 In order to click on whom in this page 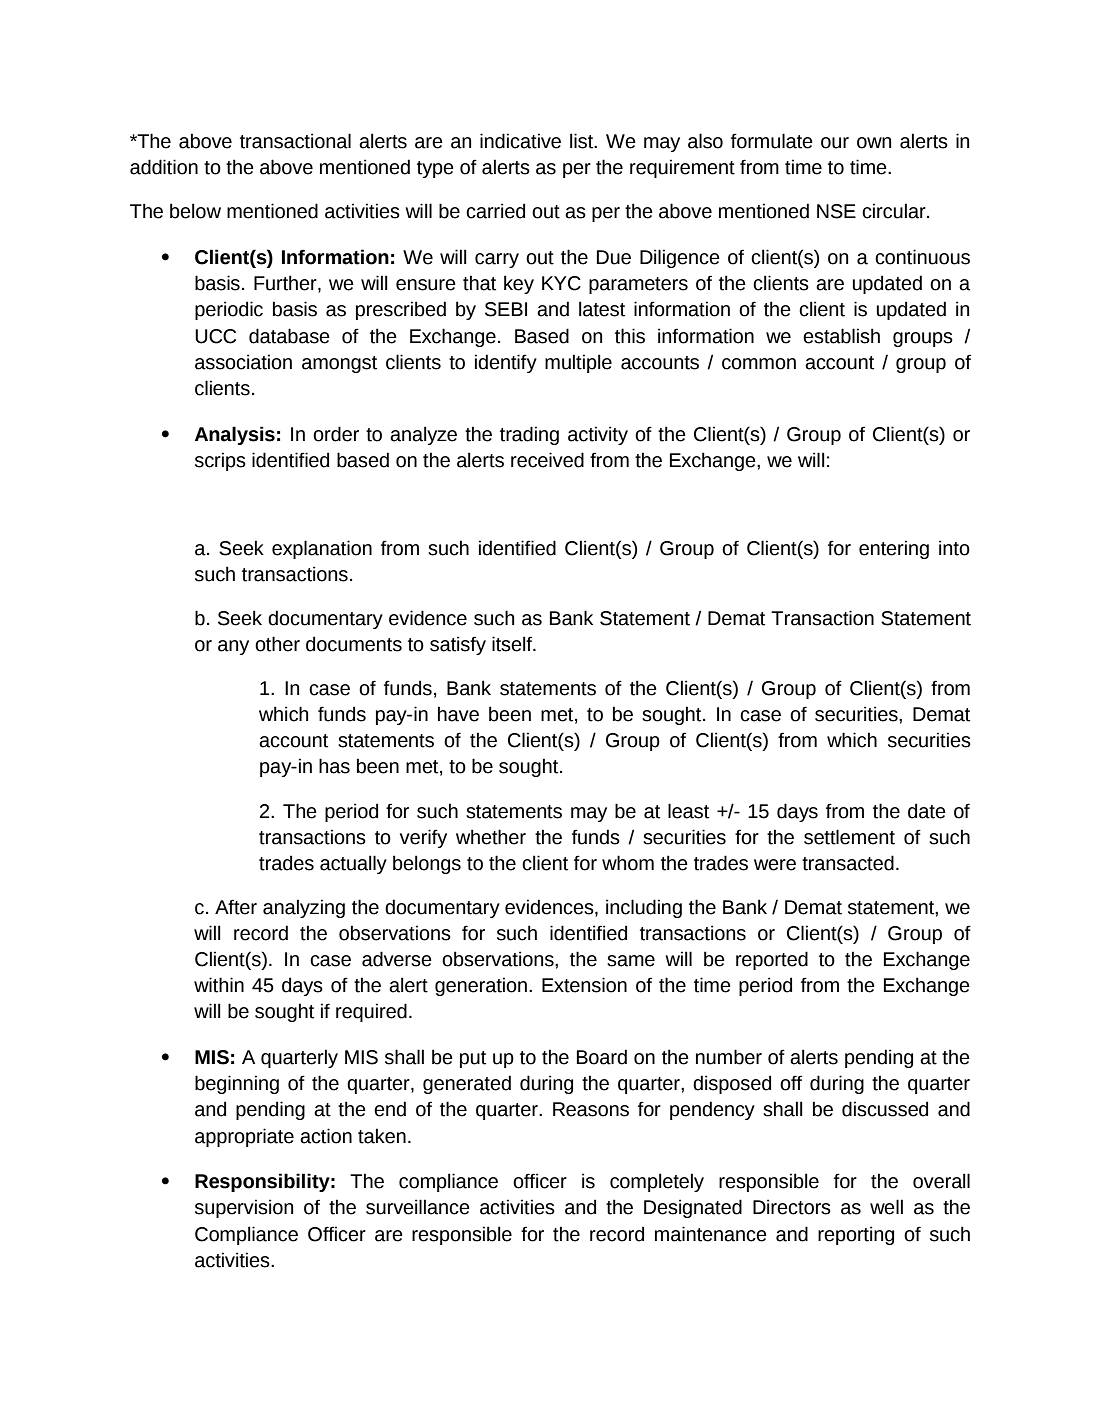, I will do `click(628, 863)`.
